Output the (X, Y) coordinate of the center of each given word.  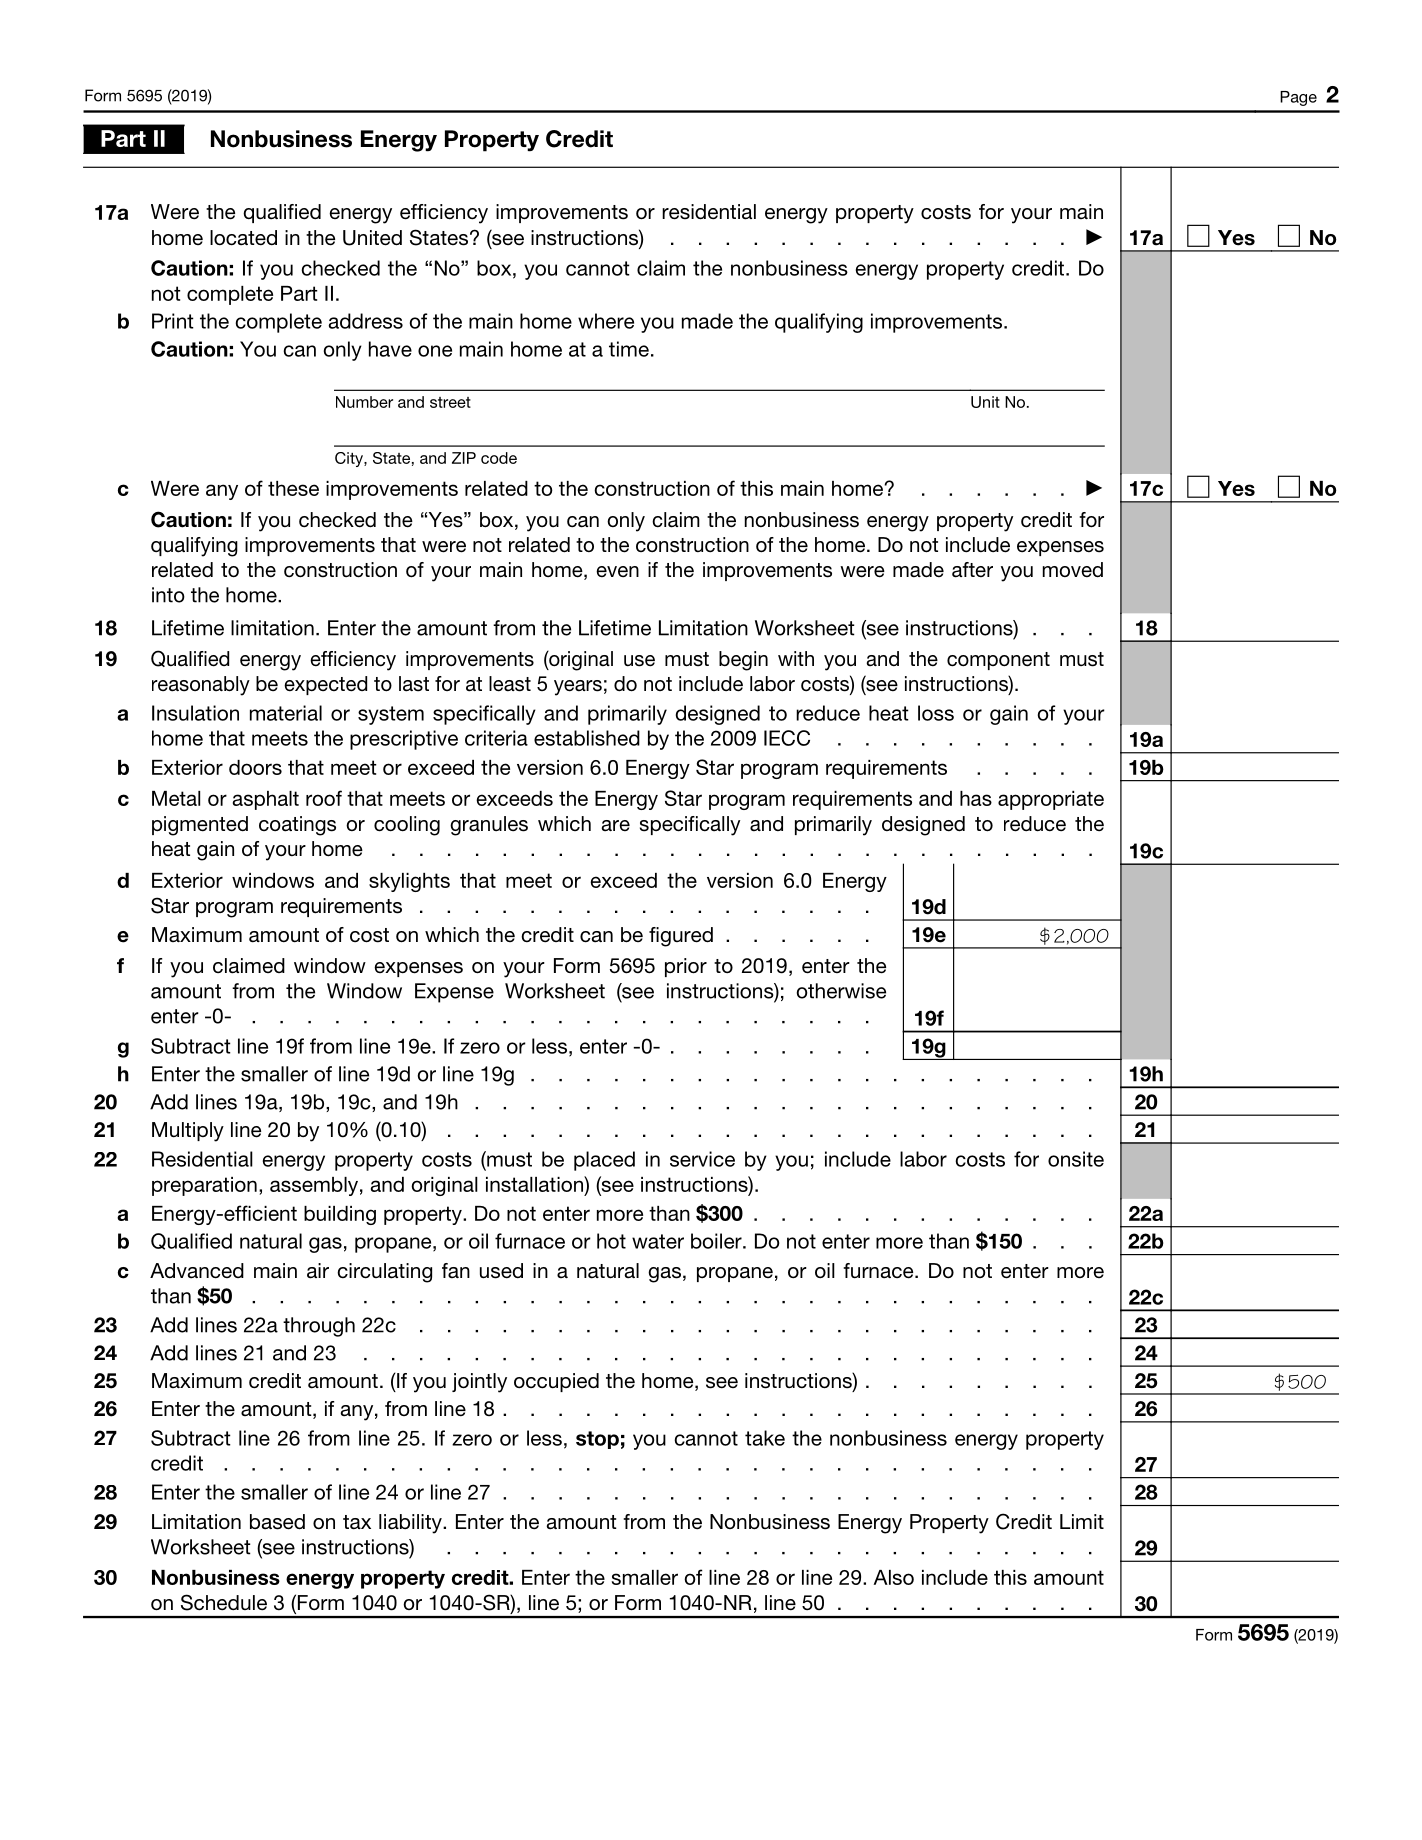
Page (1298, 98)
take (765, 1438)
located (243, 238)
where (606, 321)
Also (894, 1577)
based (277, 1522)
